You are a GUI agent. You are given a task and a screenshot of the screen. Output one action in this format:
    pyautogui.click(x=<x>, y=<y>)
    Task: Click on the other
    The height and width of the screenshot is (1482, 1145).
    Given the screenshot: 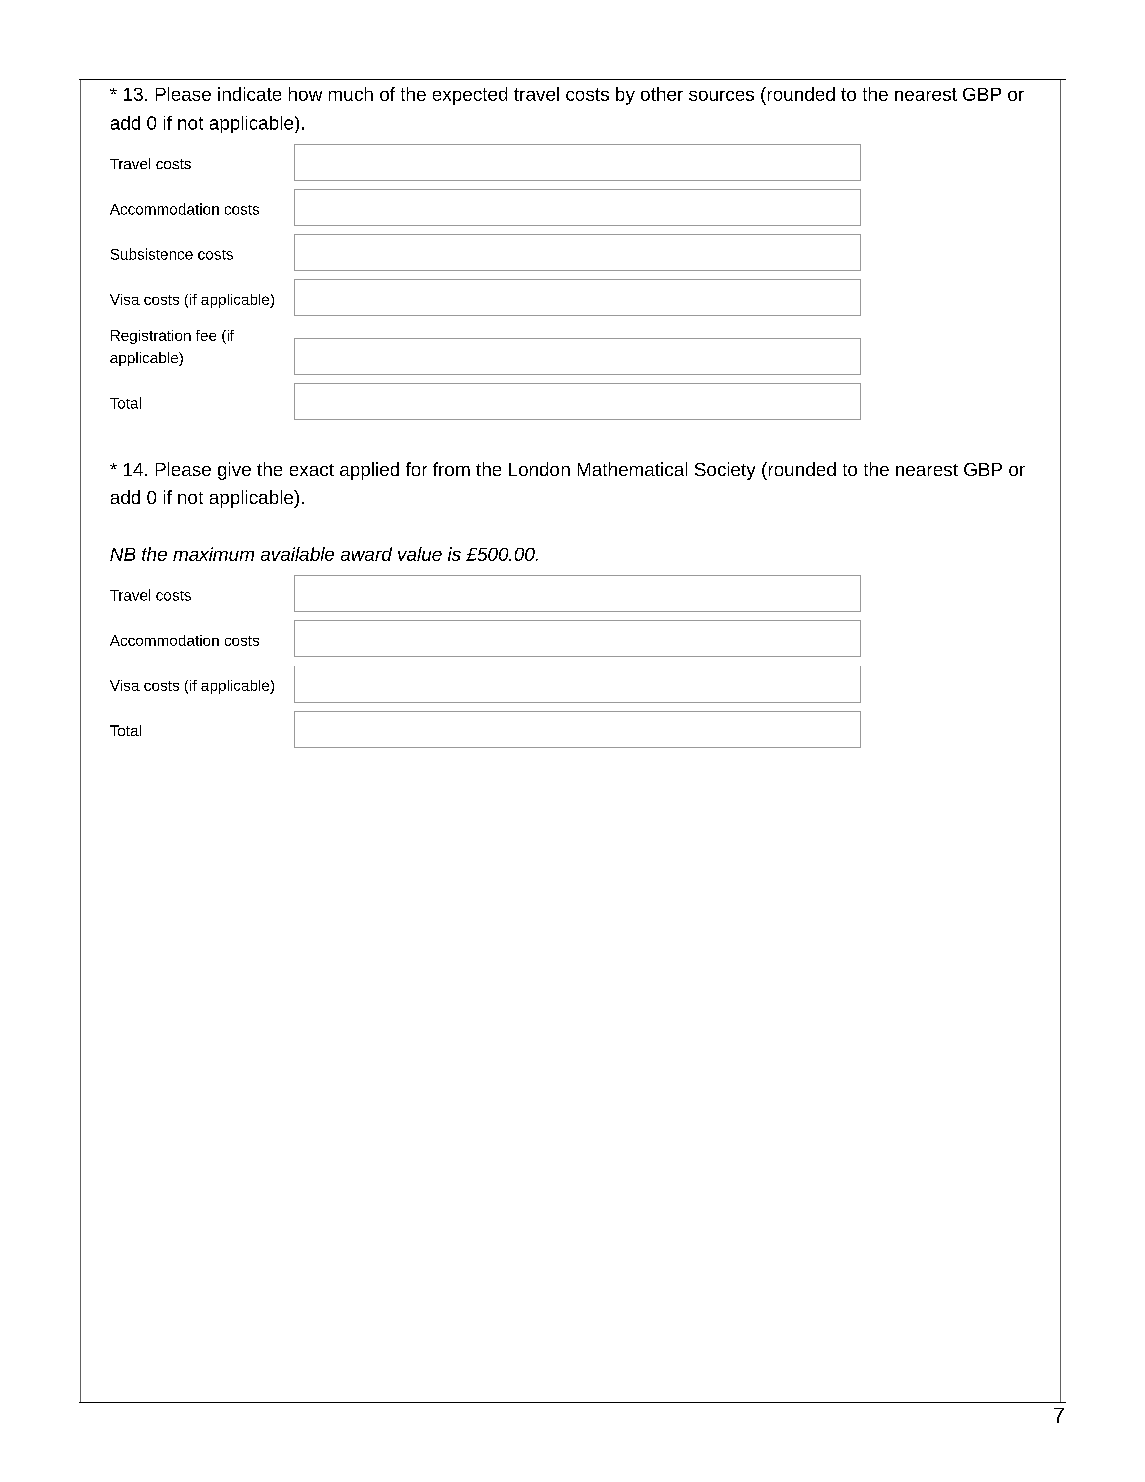 What is the action you would take?
    pyautogui.click(x=662, y=94)
